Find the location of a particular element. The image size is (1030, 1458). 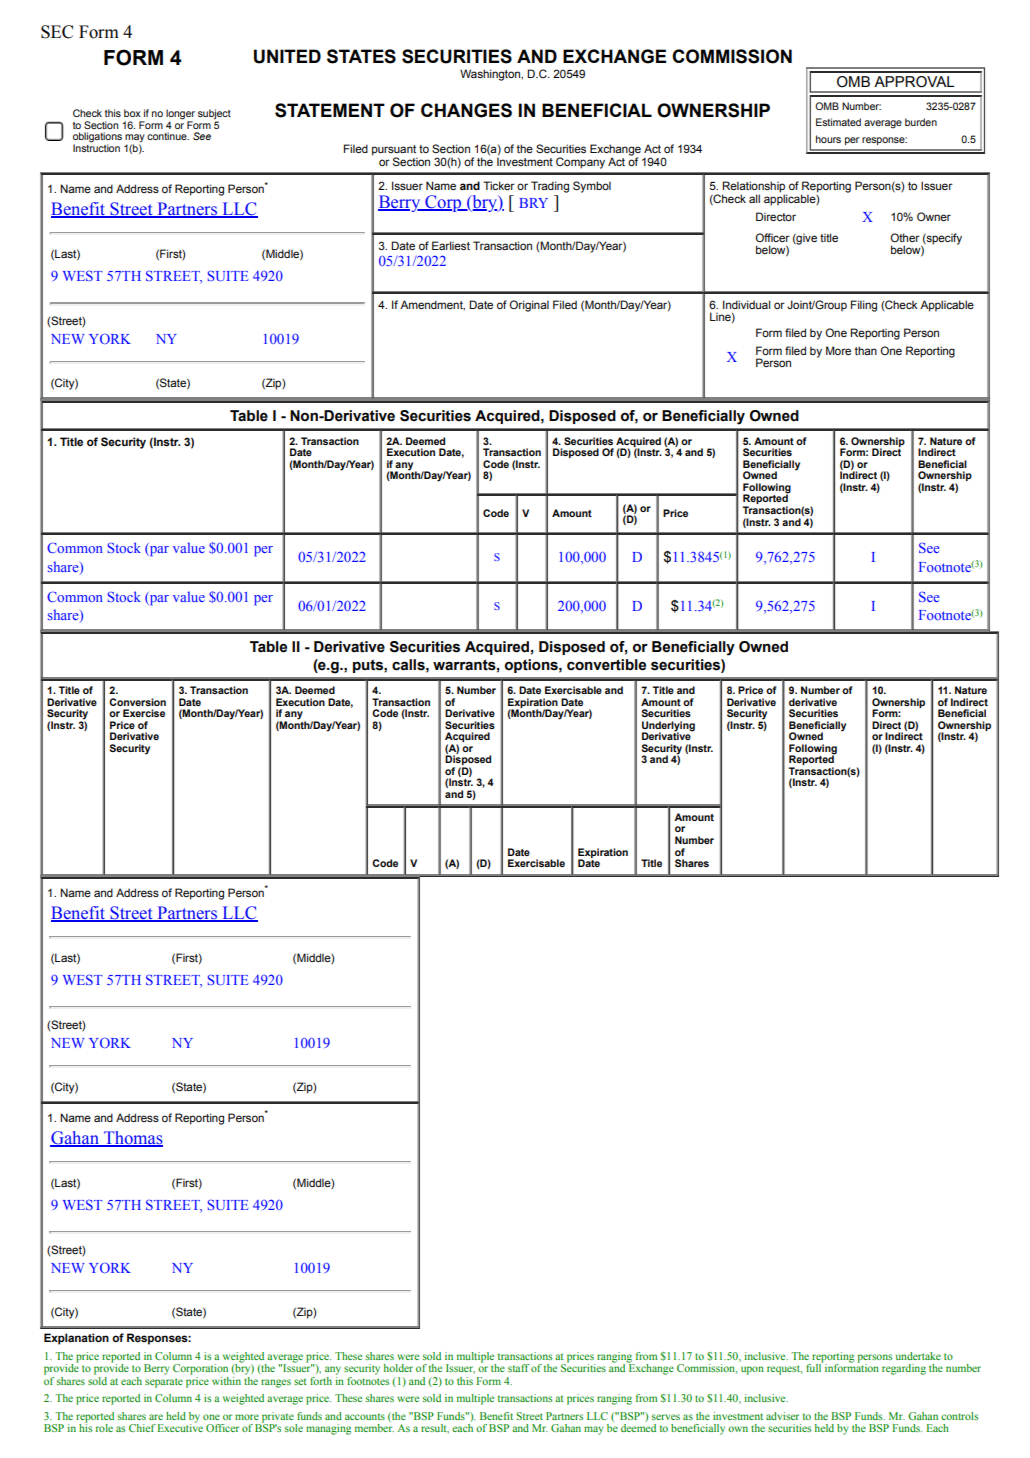

separate is located at coordinates (164, 1383).
